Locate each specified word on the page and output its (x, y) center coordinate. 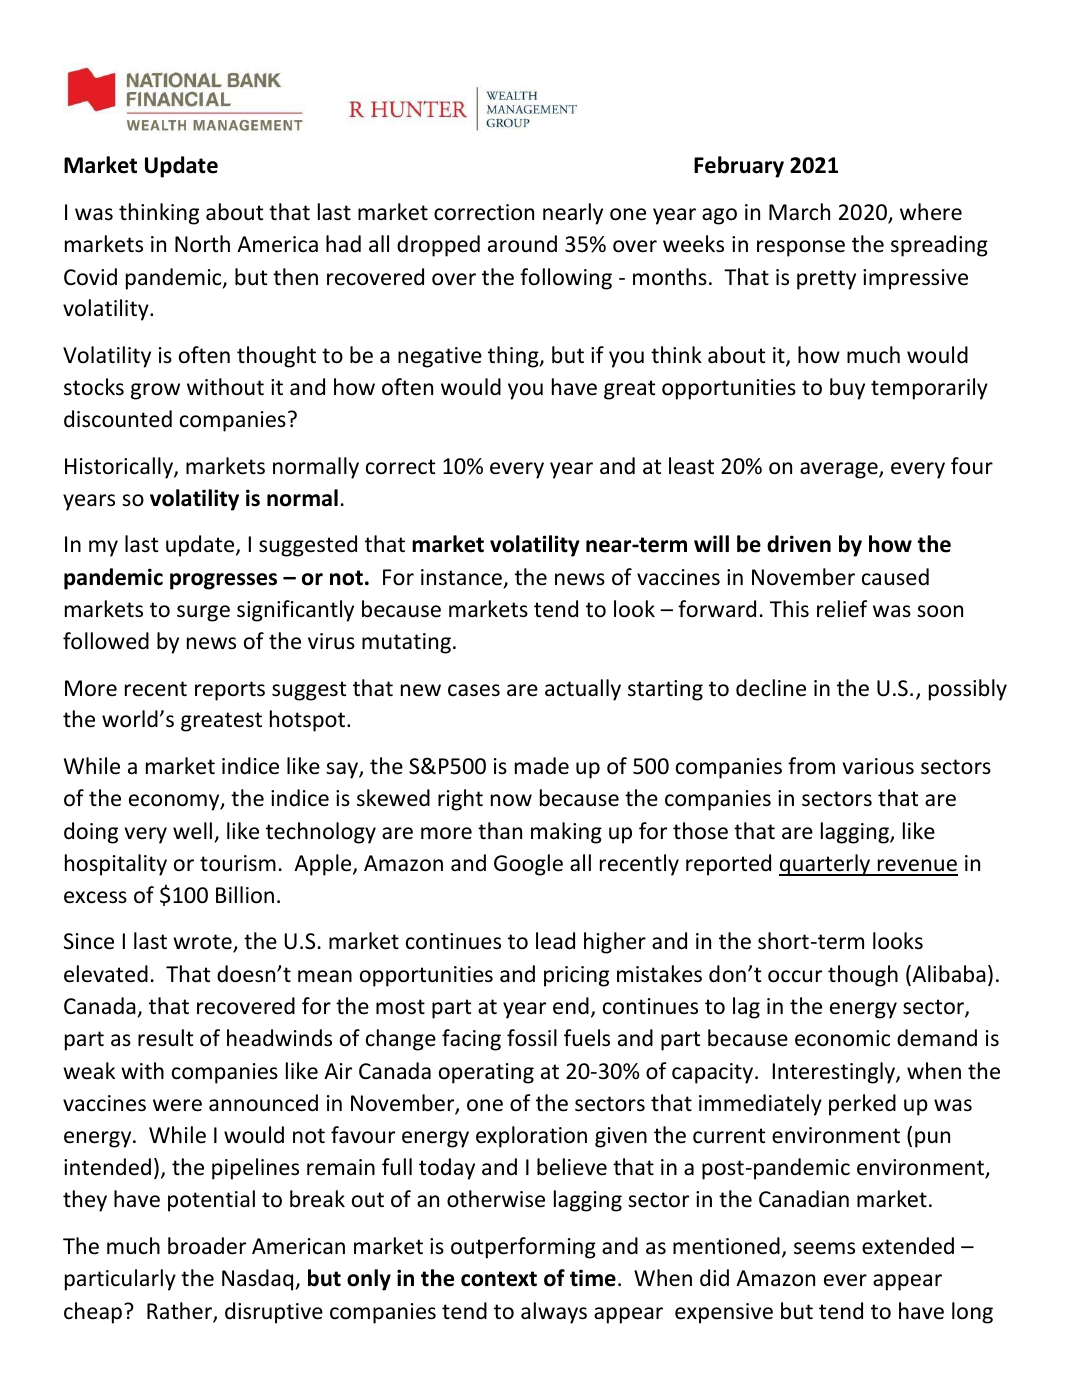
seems (824, 1248)
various (878, 766)
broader (207, 1246)
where (931, 212)
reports (230, 691)
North (202, 244)
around (522, 244)
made (542, 766)
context (499, 1279)
